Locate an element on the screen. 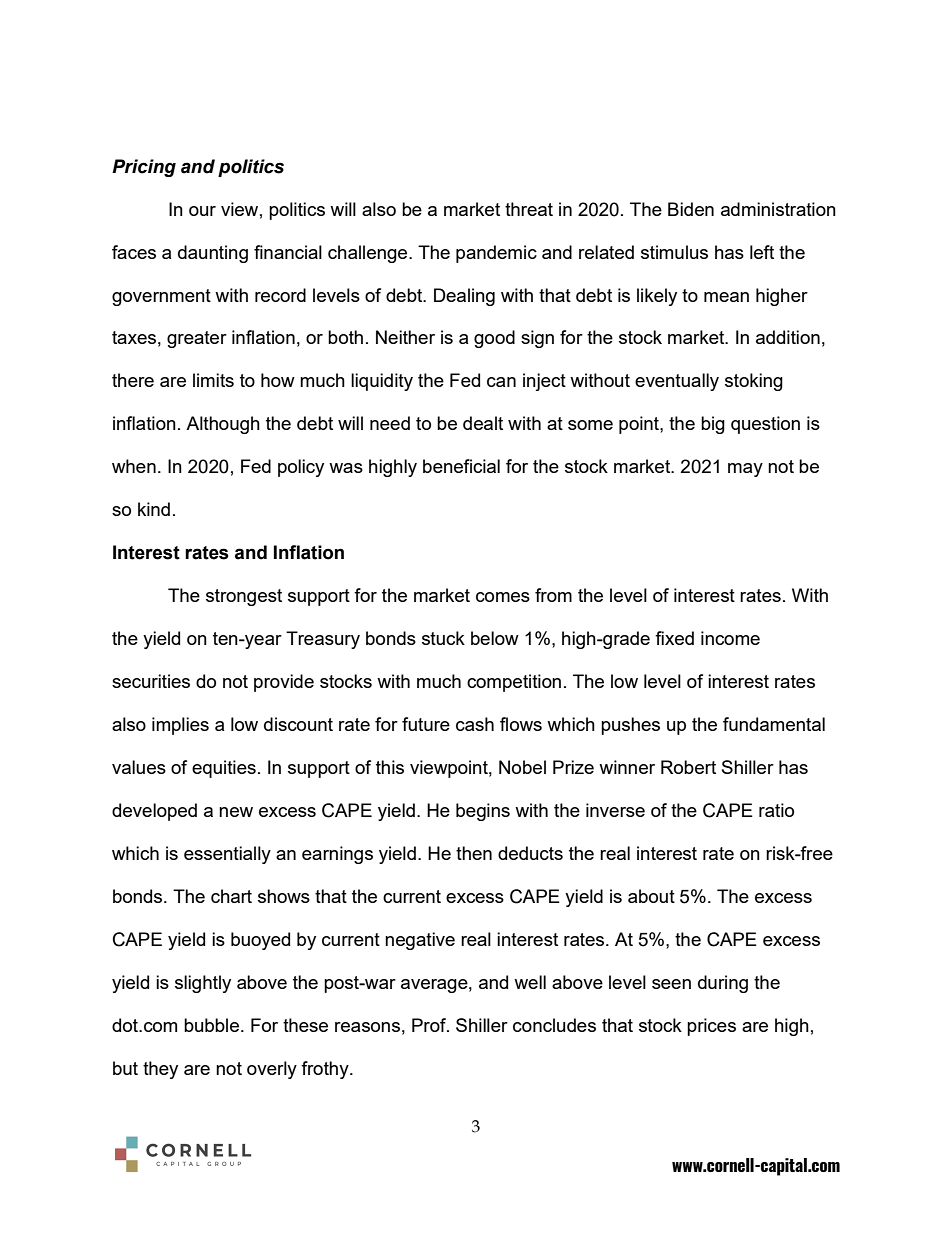  Biden is located at coordinates (691, 209).
